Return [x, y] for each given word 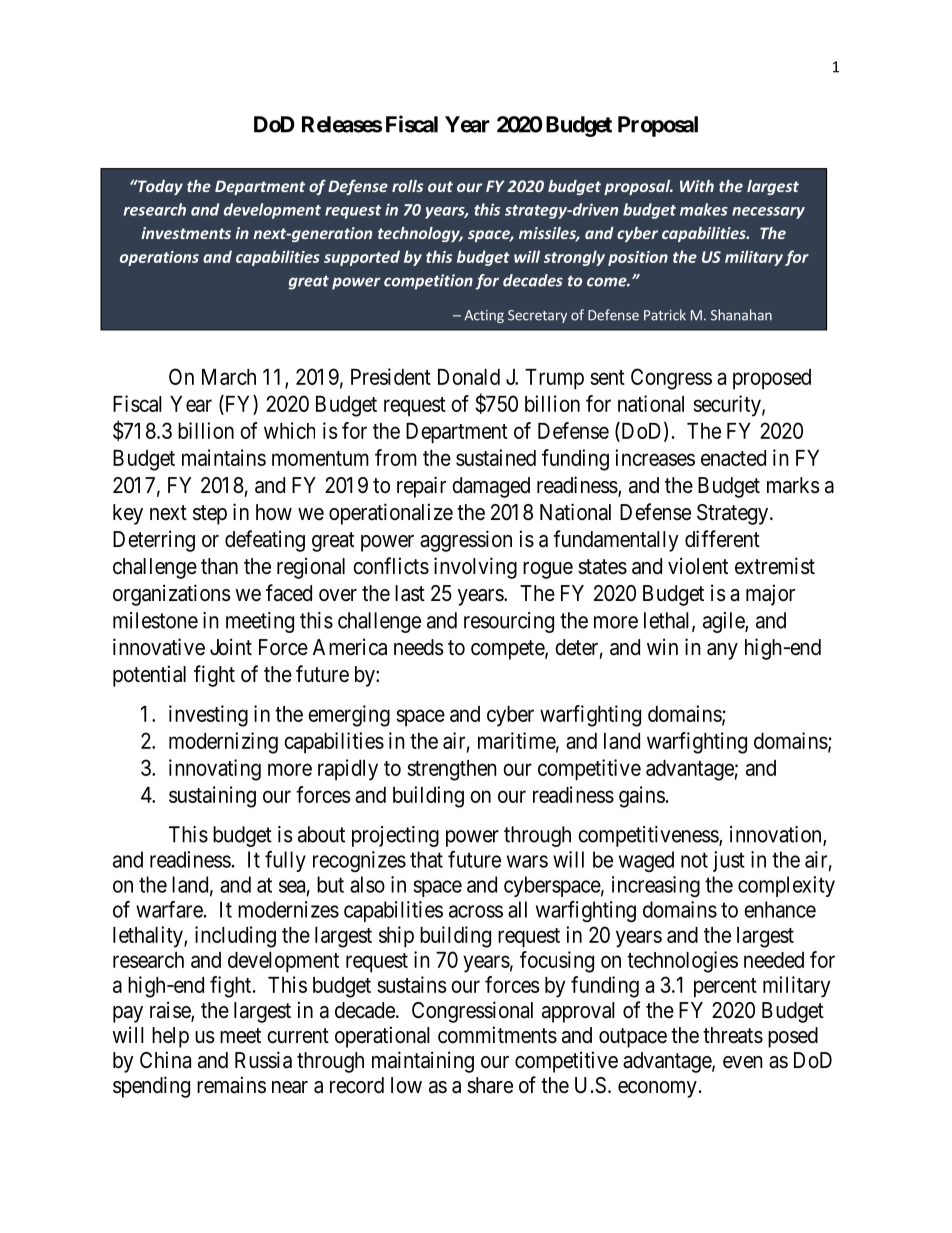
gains [642, 797]
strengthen [452, 770]
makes [704, 209]
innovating [215, 770]
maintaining [423, 1062]
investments [186, 233]
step [210, 515]
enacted [733, 458]
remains [231, 1085]
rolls [407, 186]
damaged [491, 487]
